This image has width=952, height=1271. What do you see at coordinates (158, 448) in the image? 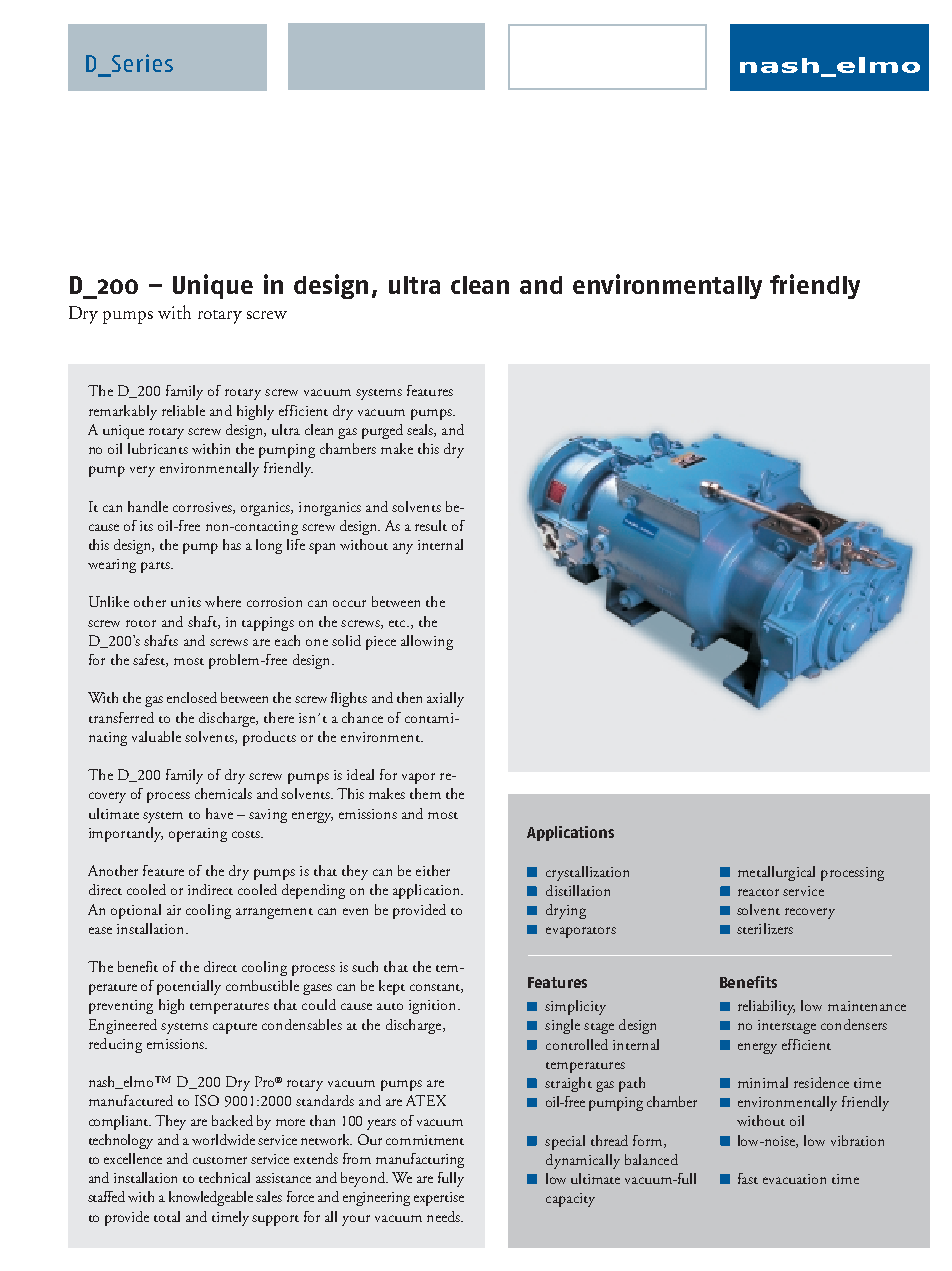
I see `lubricants` at bounding box center [158, 448].
